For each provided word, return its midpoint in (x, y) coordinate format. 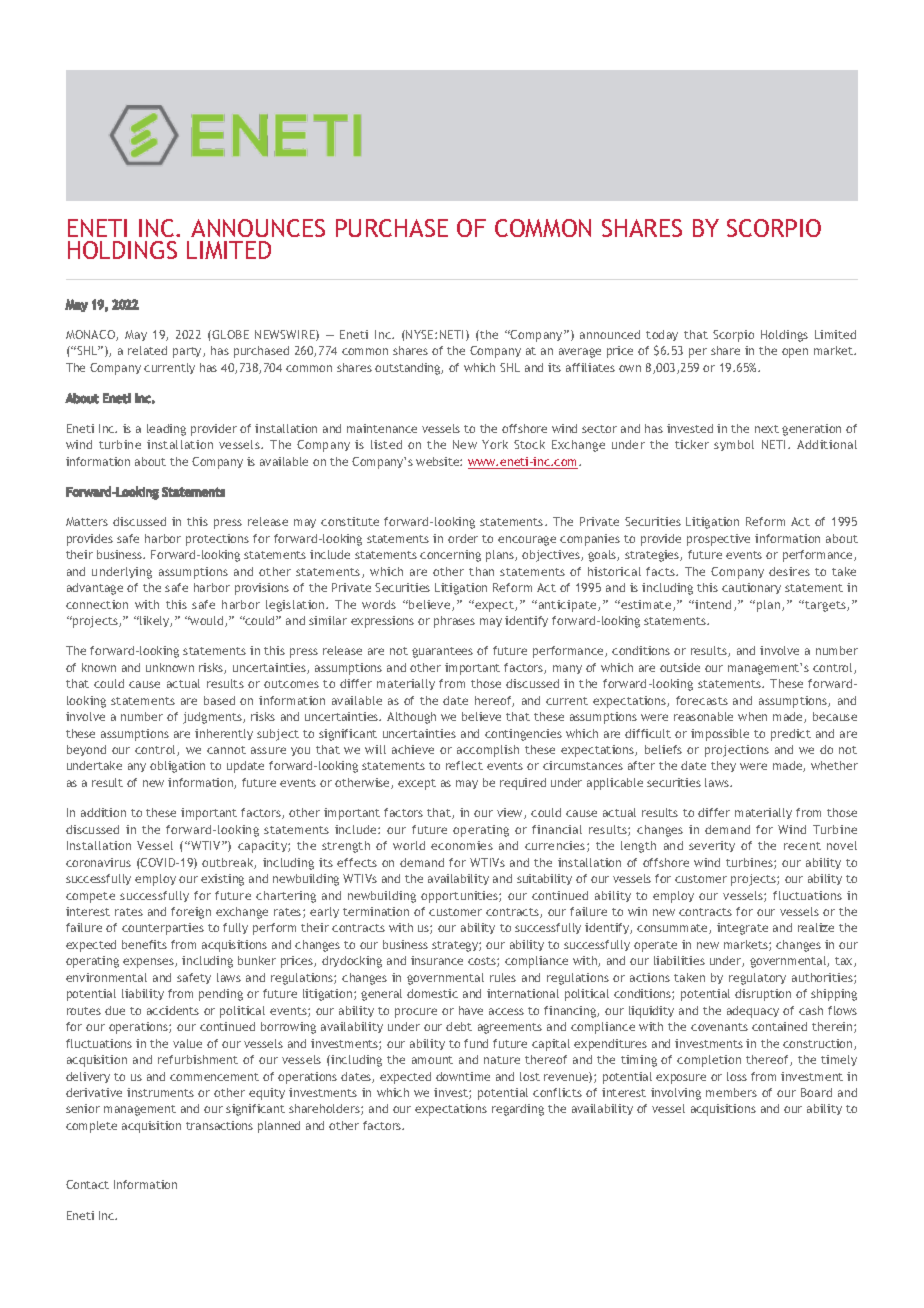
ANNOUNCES (258, 228)
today (662, 335)
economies (462, 845)
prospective (718, 540)
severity (712, 846)
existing (222, 880)
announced (610, 334)
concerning (450, 556)
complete (91, 1127)
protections (217, 540)
